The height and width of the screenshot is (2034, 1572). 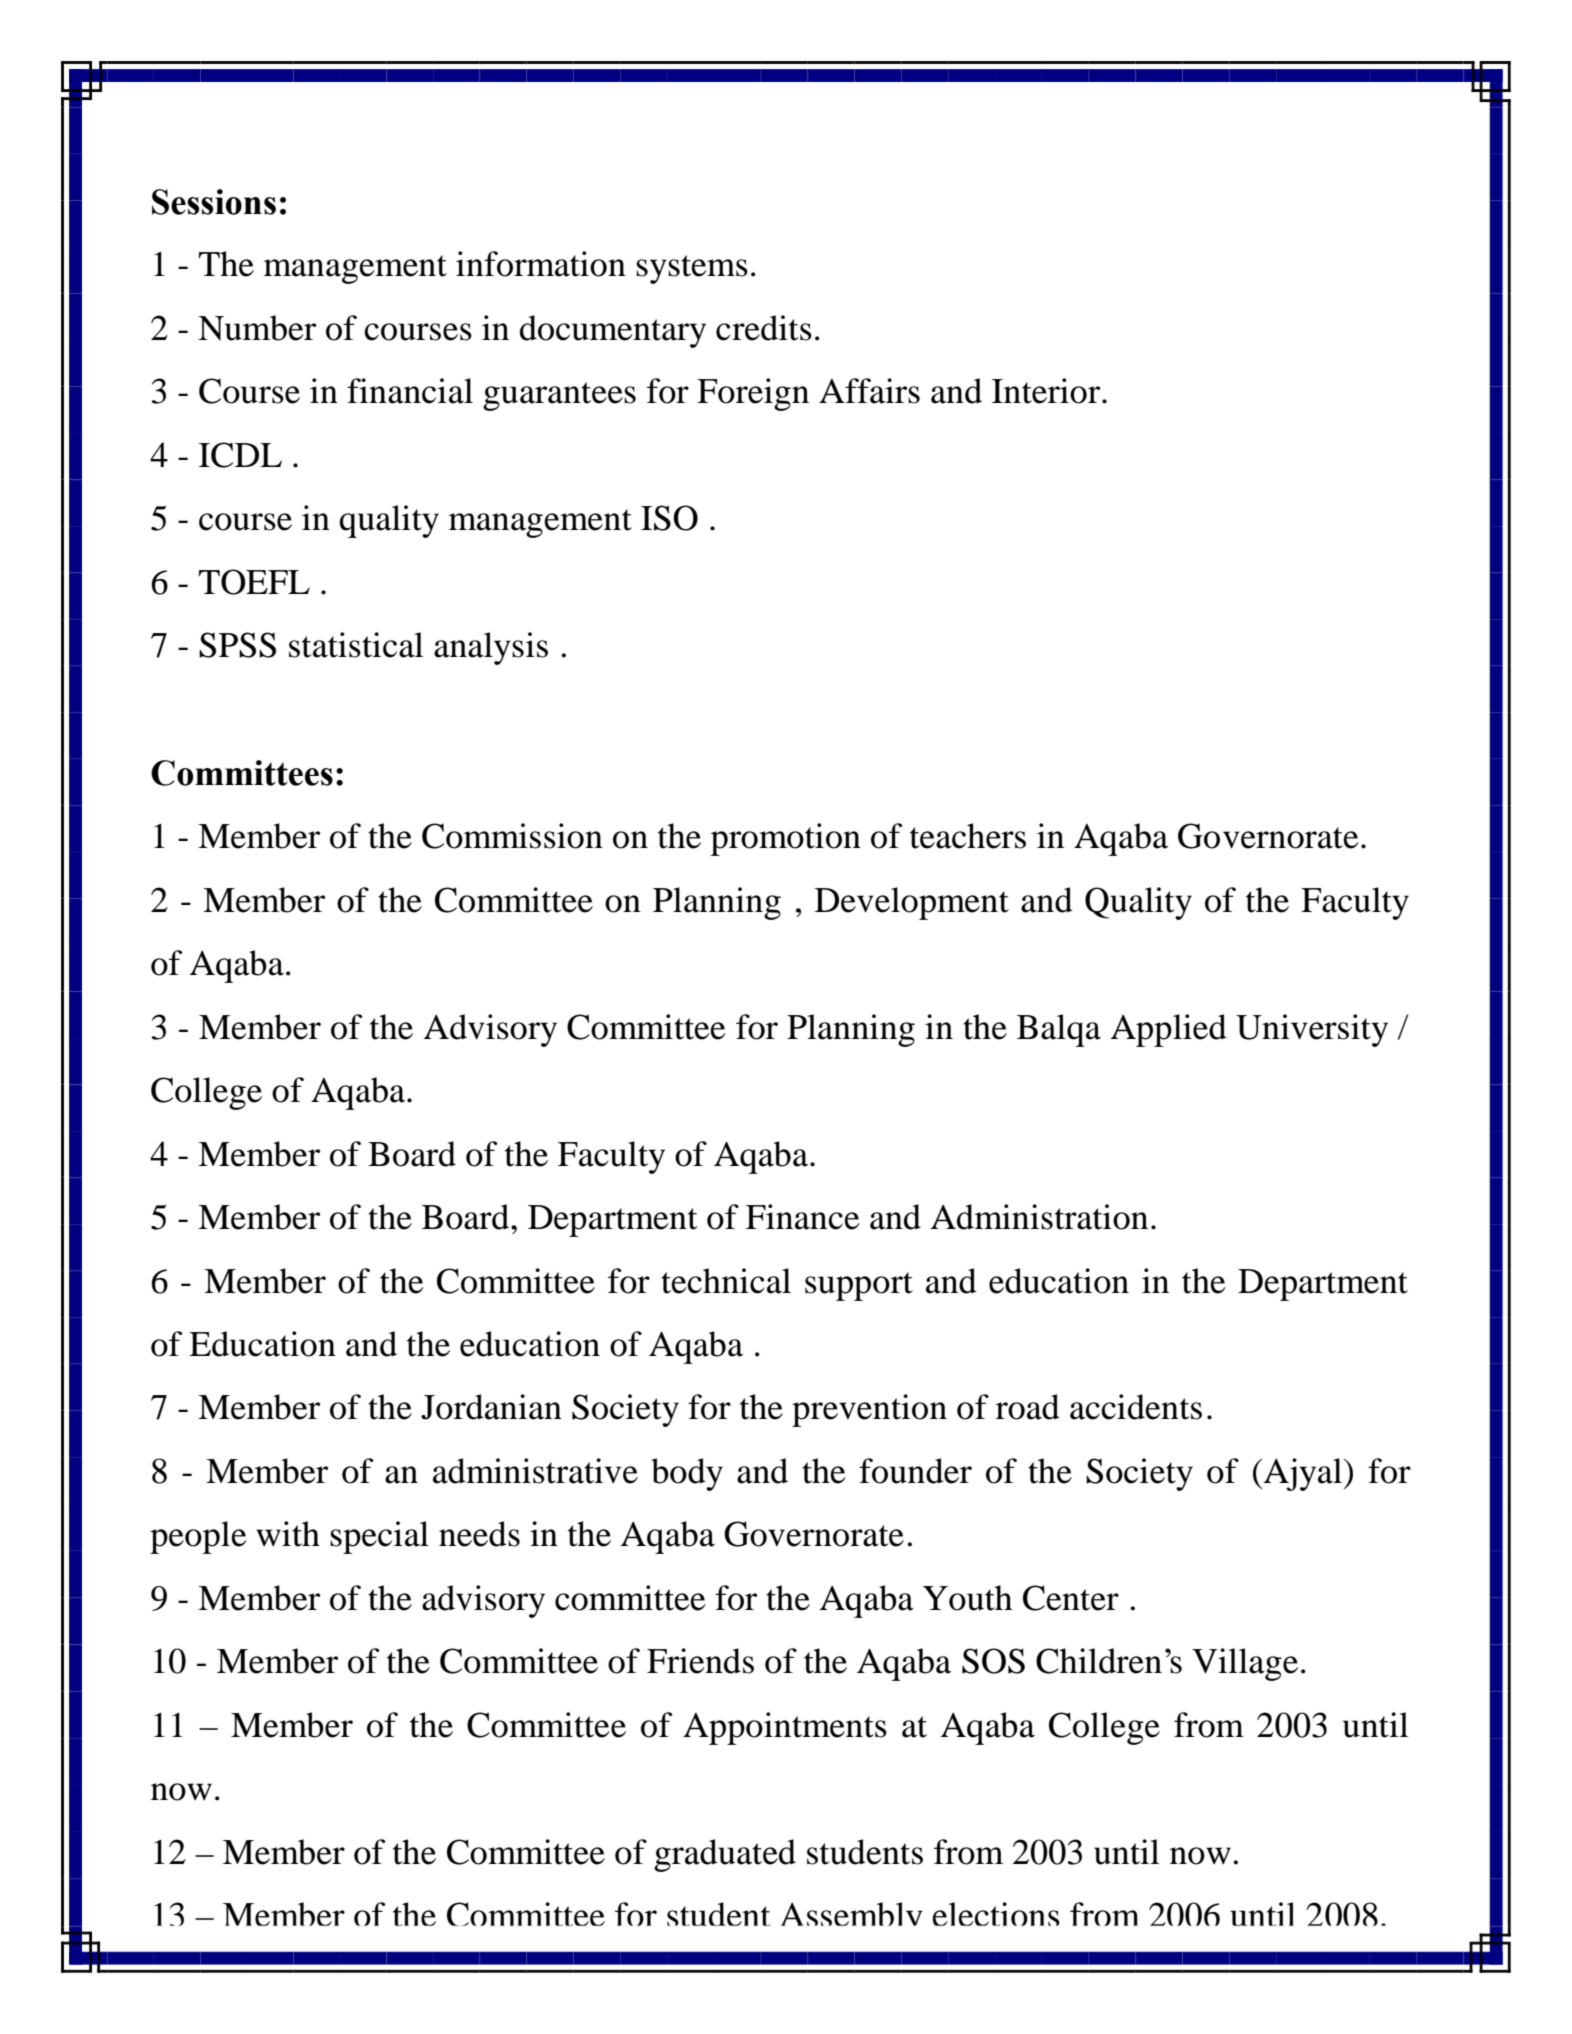 What do you see at coordinates (356, 645) in the screenshot?
I see `statistical` at bounding box center [356, 645].
